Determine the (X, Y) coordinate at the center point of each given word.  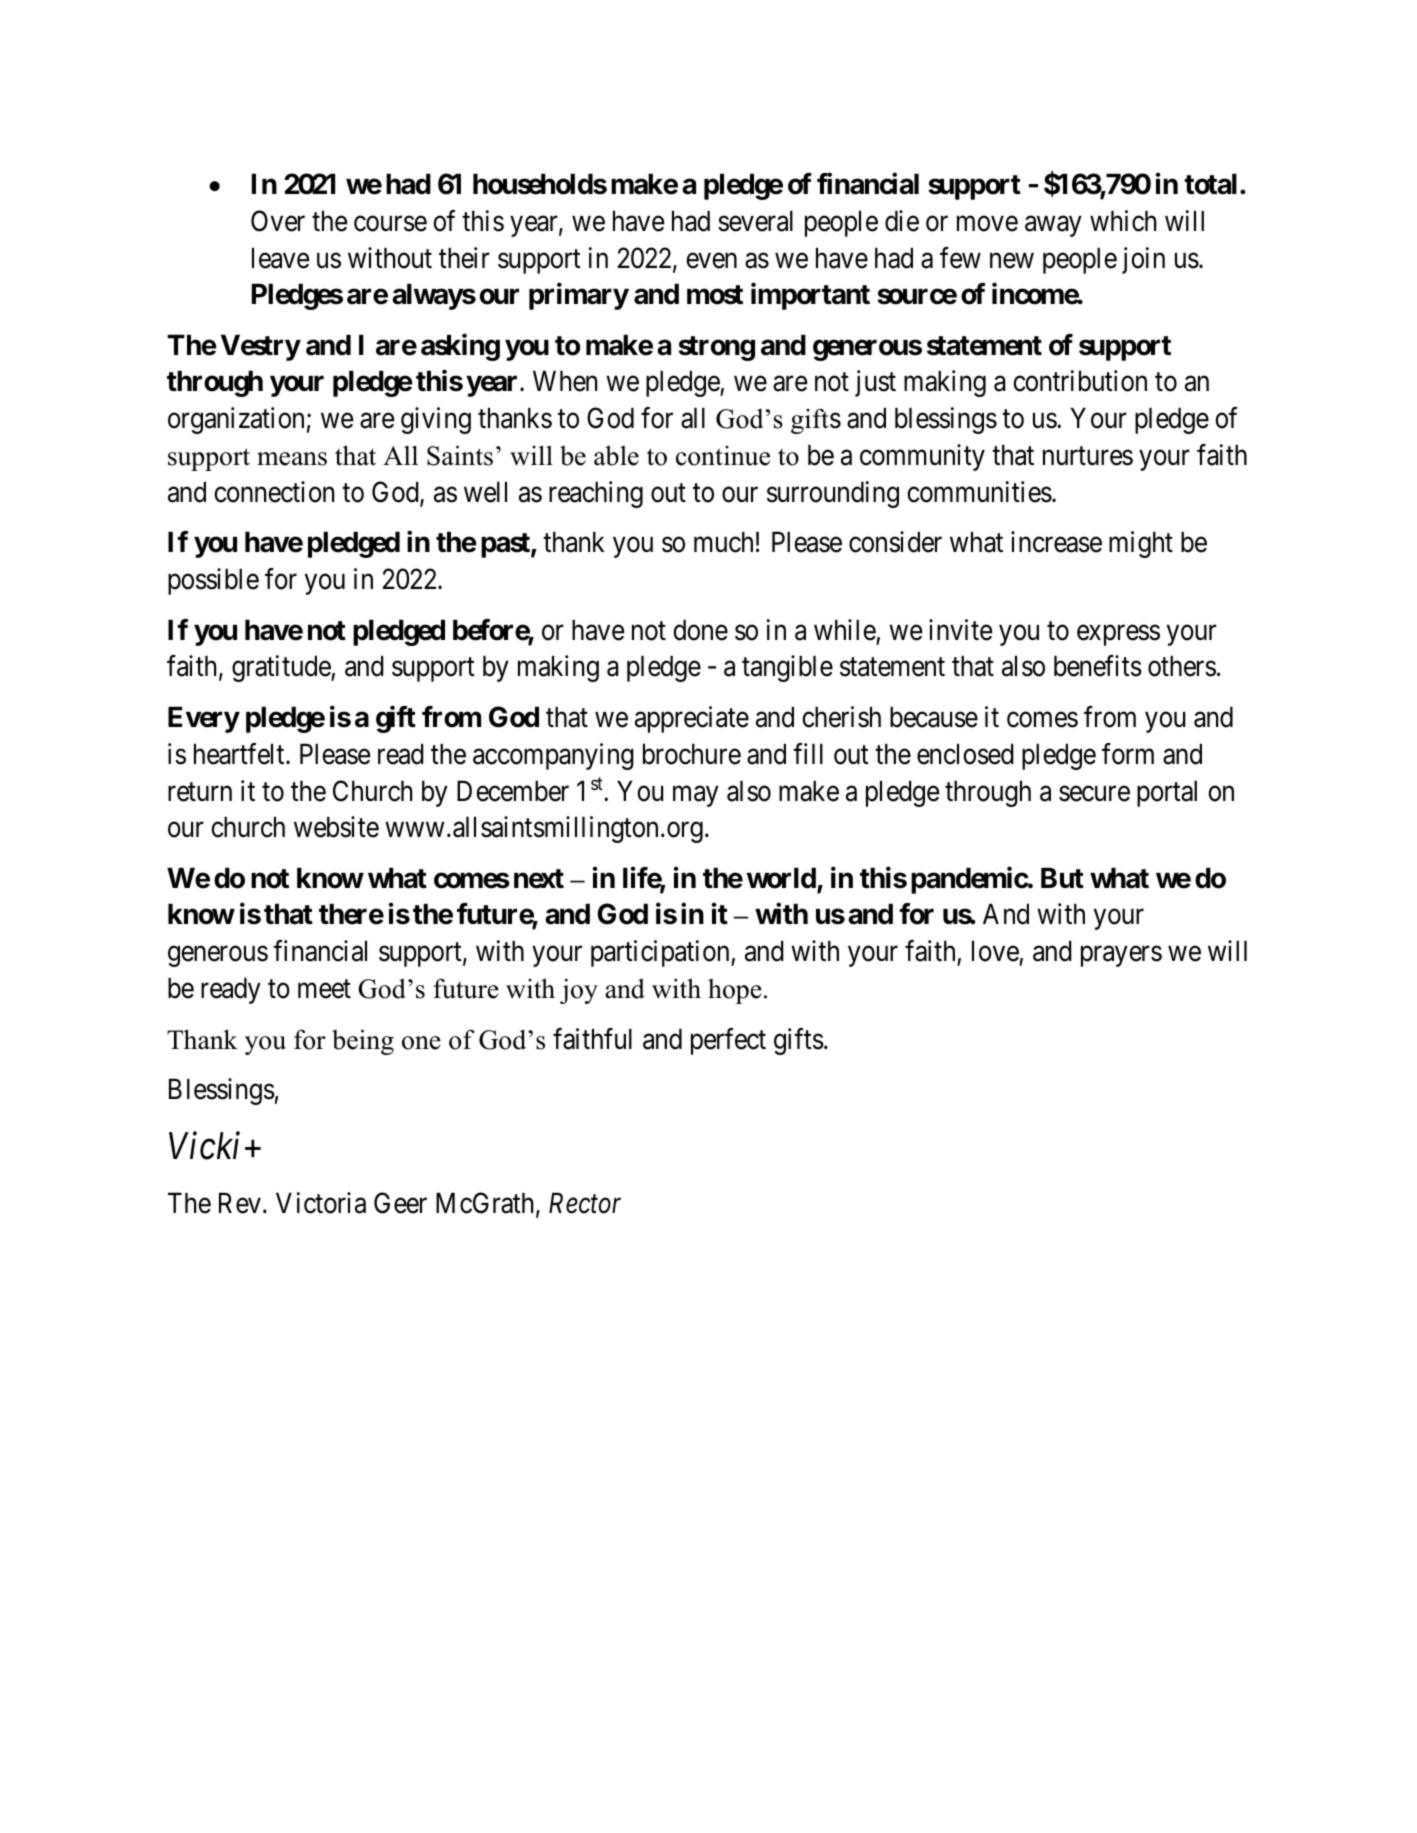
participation (661, 953)
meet (324, 989)
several (755, 221)
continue (723, 456)
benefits (1098, 666)
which (1123, 221)
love (996, 952)
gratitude (282, 668)
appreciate (692, 719)
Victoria (321, 1203)
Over (278, 221)
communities (979, 492)
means (292, 459)
